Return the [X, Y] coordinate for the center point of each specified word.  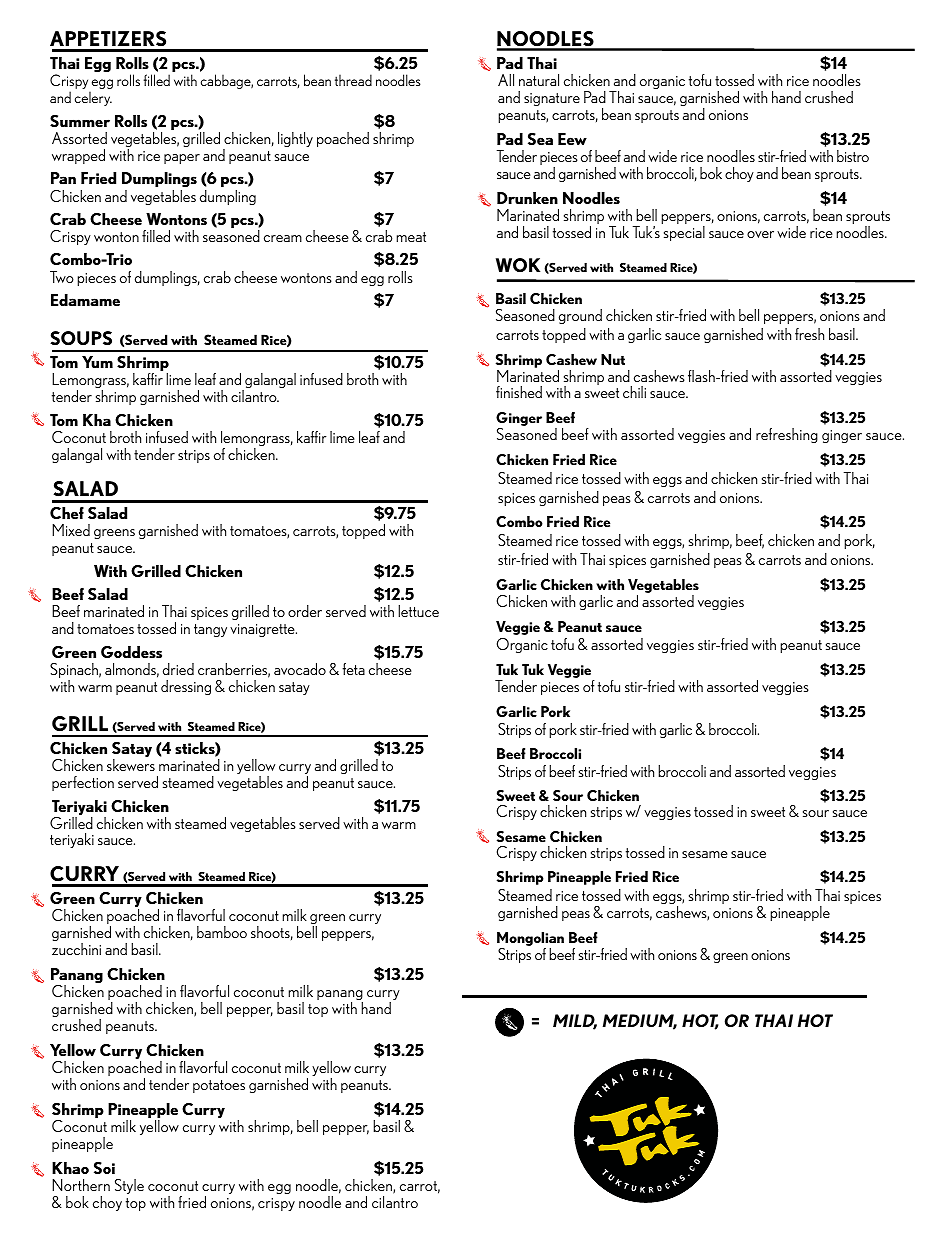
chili [634, 392]
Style [129, 1186]
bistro [853, 156]
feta [353, 669]
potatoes [219, 1086]
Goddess [131, 652]
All [506, 80]
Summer [80, 121]
